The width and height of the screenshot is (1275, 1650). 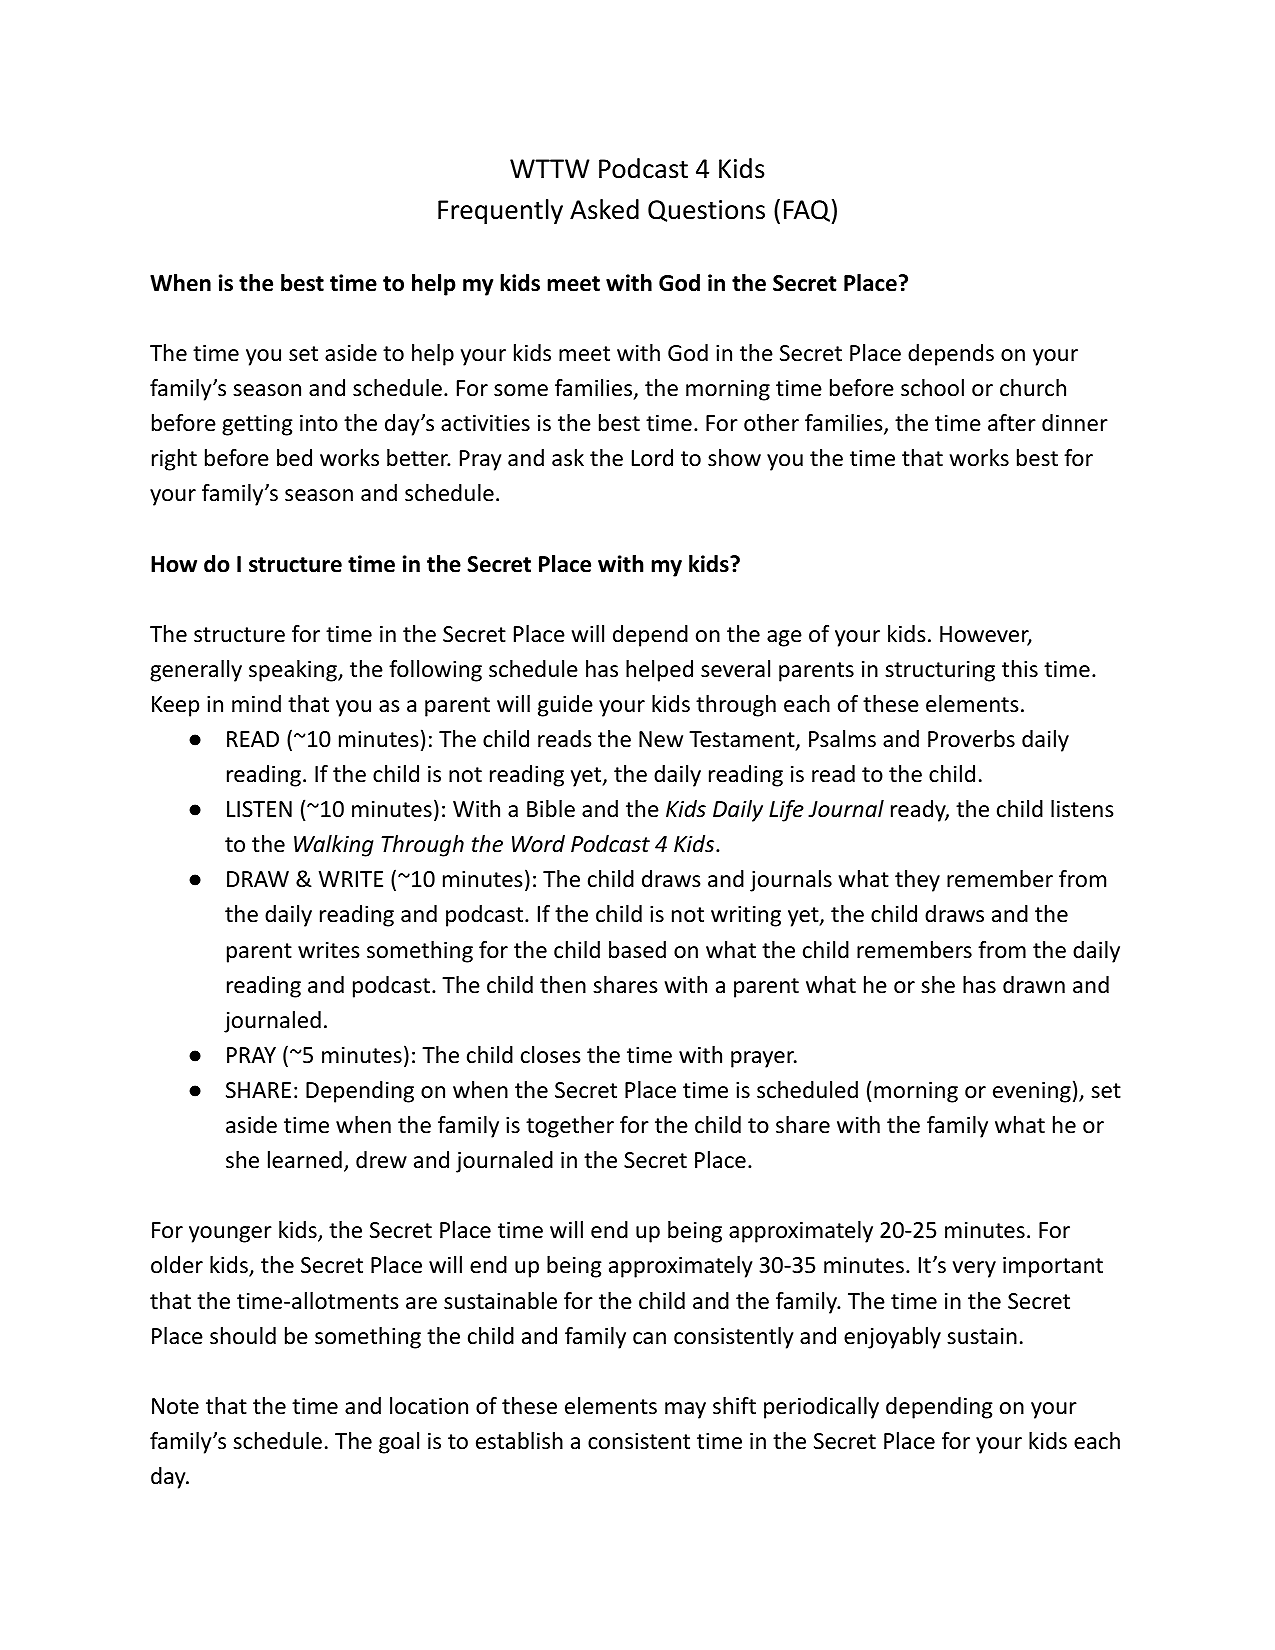 I want to click on they, so click(x=917, y=881).
